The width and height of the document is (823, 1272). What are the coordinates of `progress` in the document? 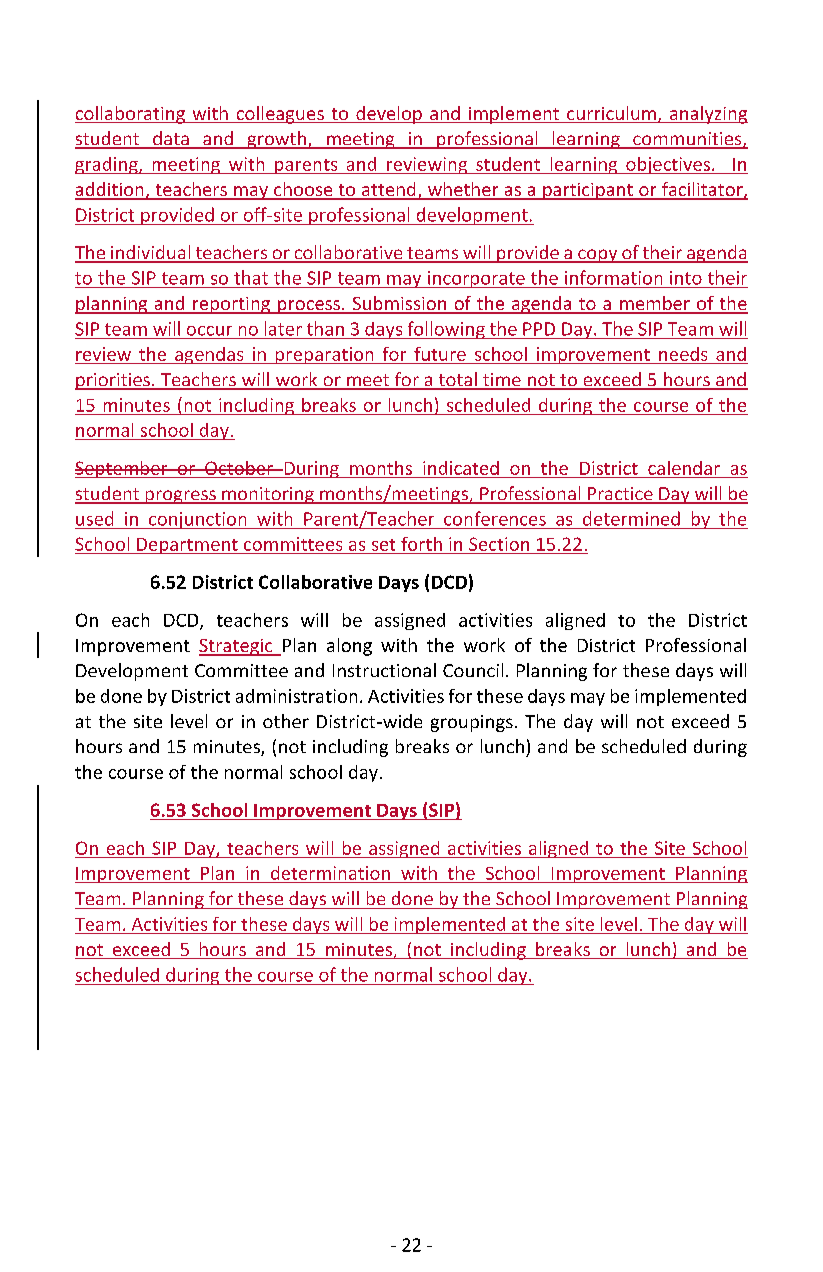 It's located at (180, 497).
